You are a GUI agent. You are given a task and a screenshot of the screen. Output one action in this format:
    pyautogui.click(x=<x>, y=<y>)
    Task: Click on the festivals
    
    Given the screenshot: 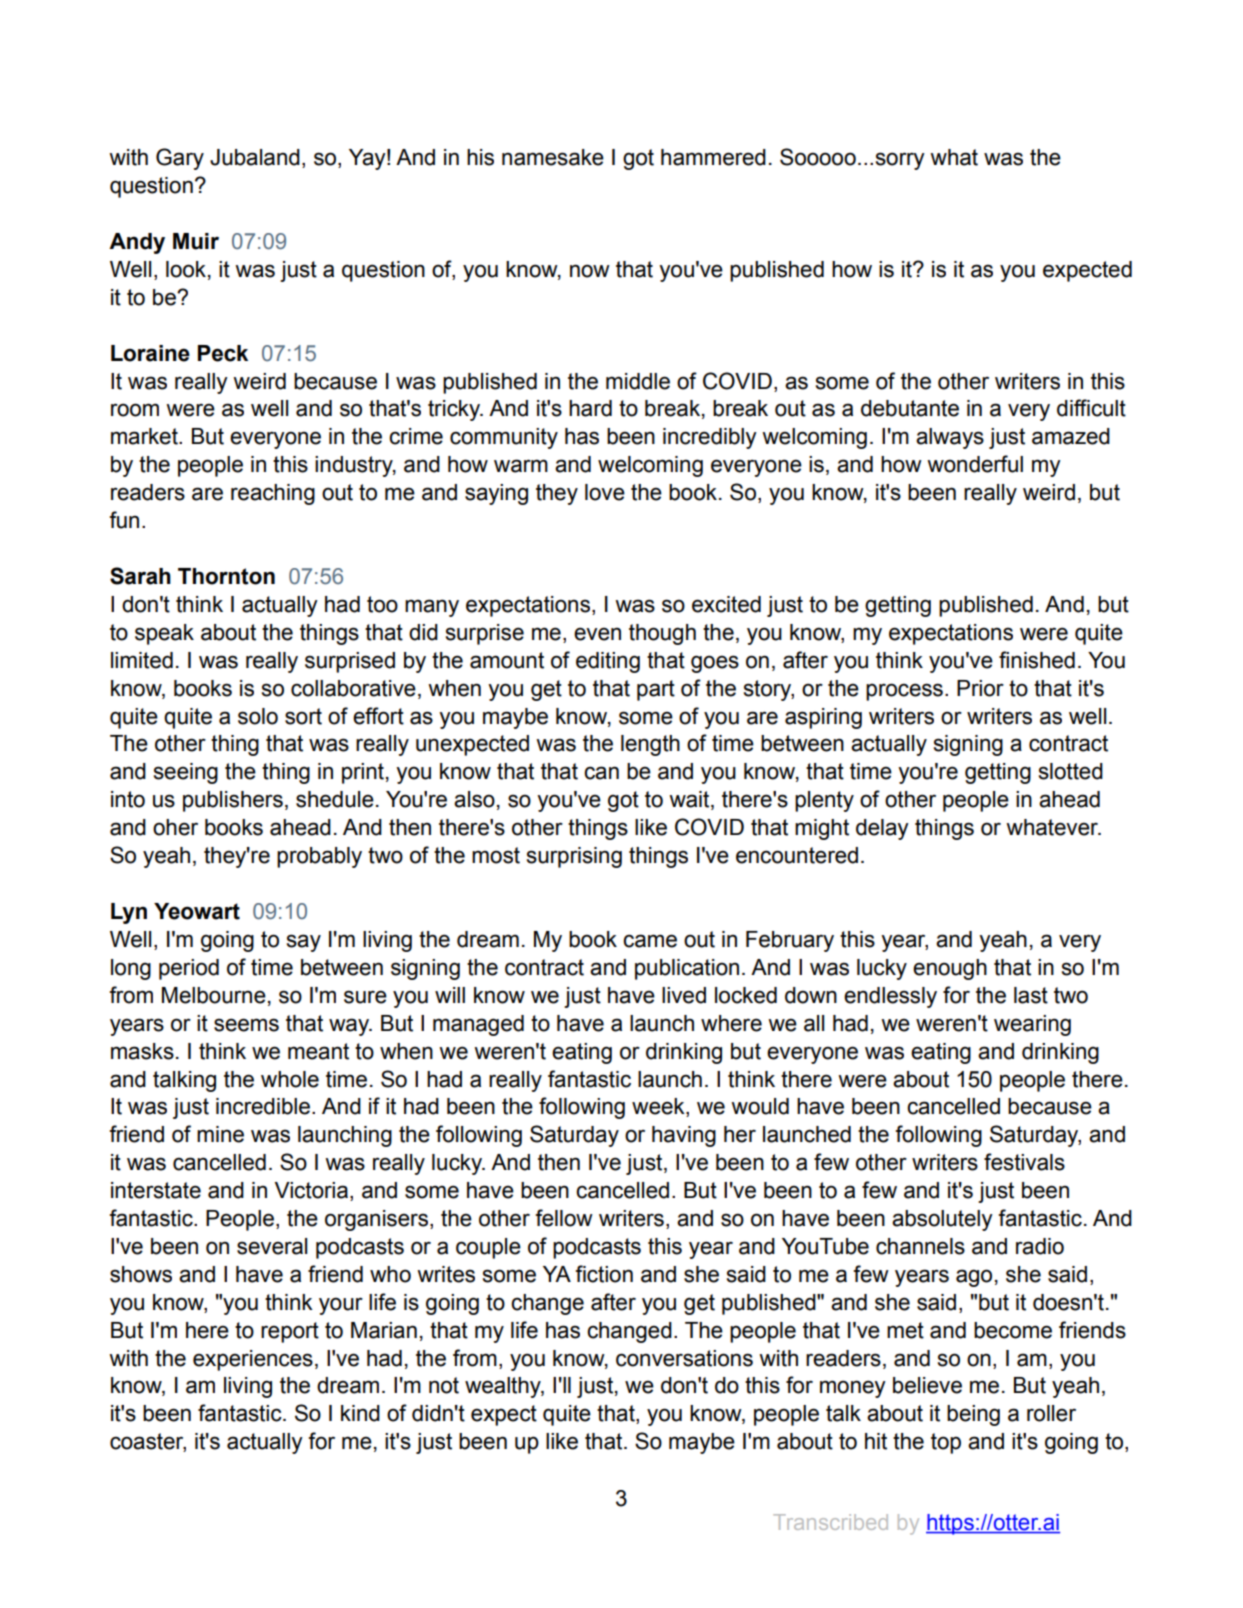 What is the action you would take?
    pyautogui.click(x=1024, y=1162)
